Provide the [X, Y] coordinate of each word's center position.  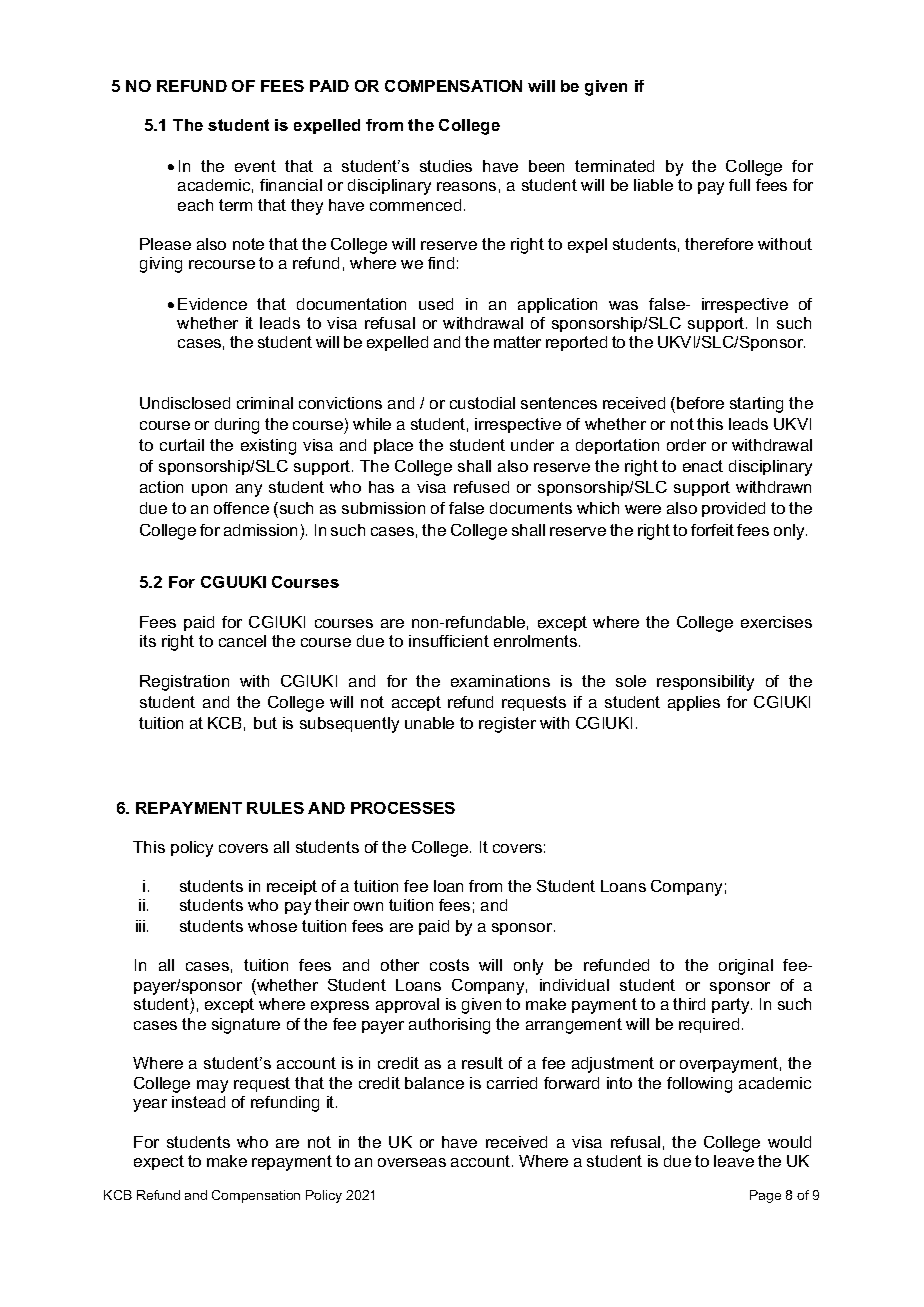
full [739, 185]
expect [159, 1162]
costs [449, 965]
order [686, 445]
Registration [184, 683]
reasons [466, 186]
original [746, 967]
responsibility [705, 683]
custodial [482, 403]
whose [272, 926]
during [237, 426]
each [195, 205]
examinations [500, 681]
